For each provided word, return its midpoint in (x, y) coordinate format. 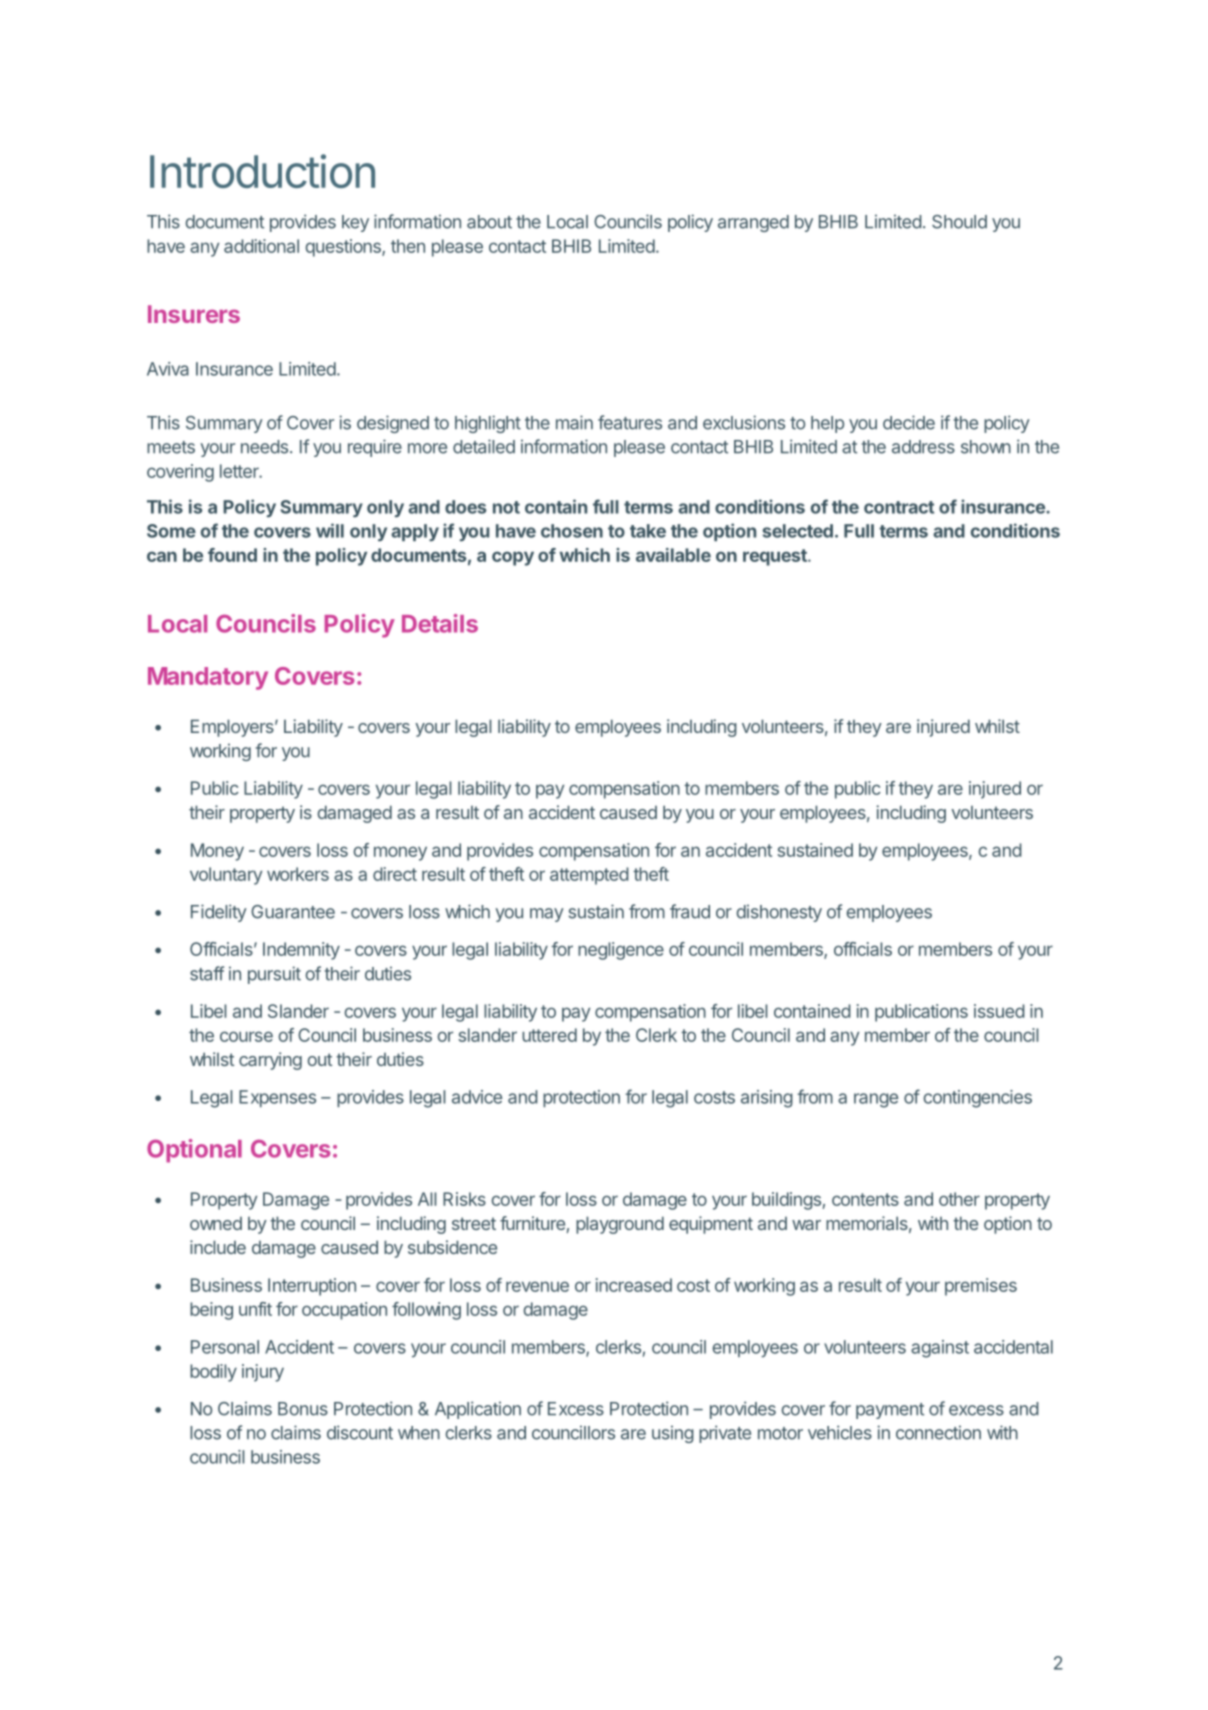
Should (959, 222)
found (232, 555)
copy (513, 558)
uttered (549, 1035)
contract (899, 507)
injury (263, 1373)
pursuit (274, 975)
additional (261, 246)
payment (890, 1411)
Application (478, 1410)
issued (999, 1011)
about (489, 222)
